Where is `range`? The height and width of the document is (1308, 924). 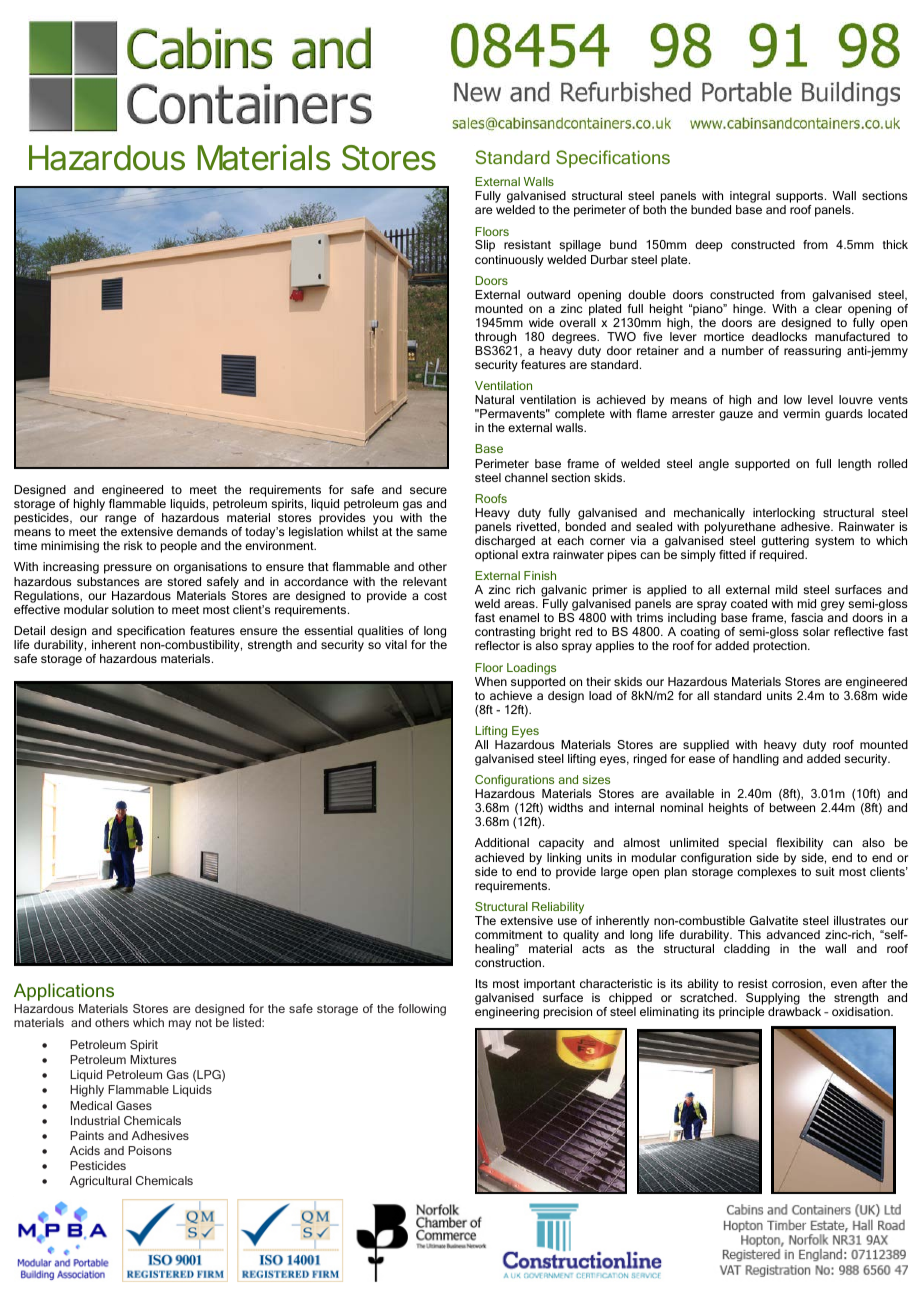
range is located at coordinates (120, 521).
